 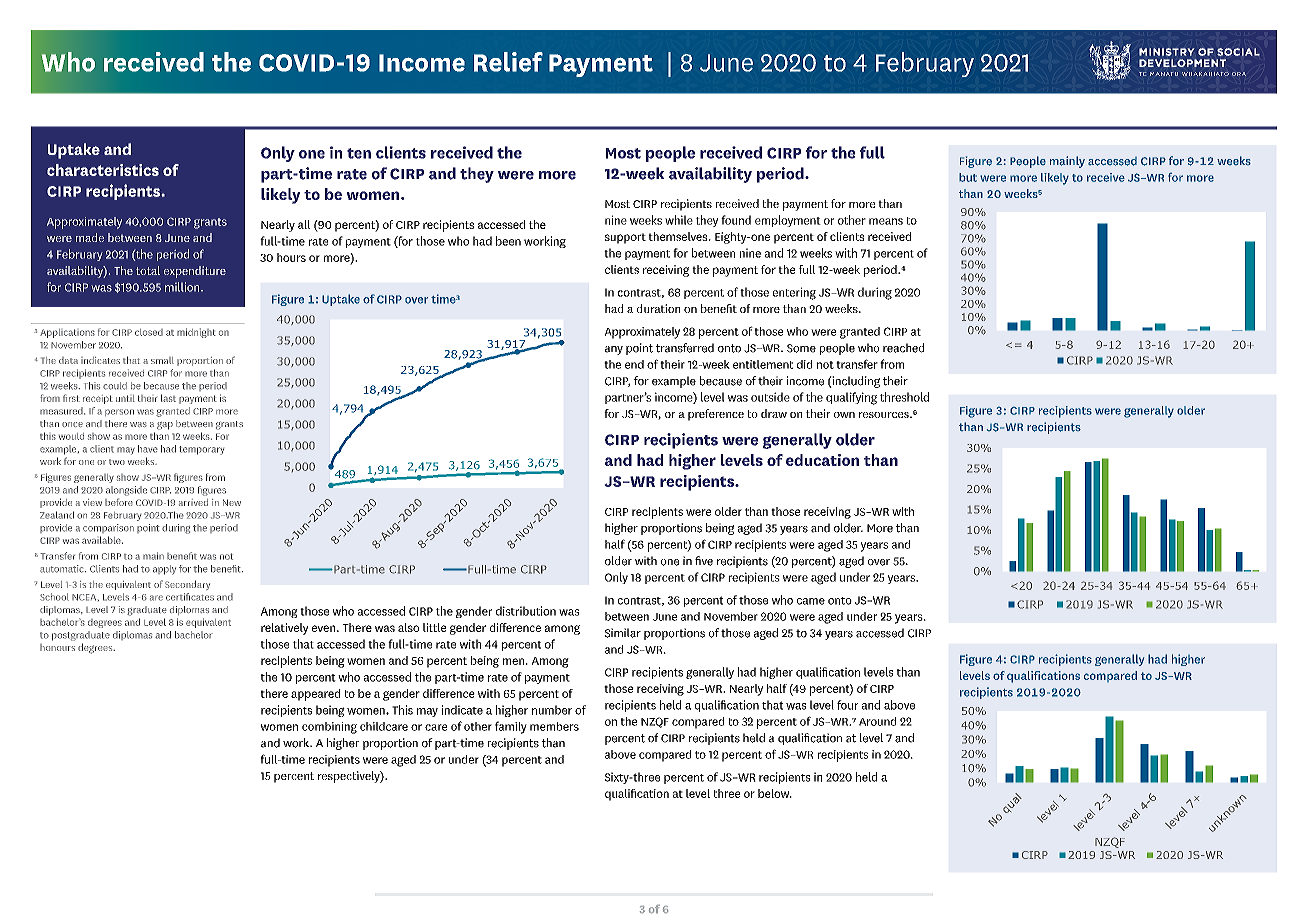 What do you see at coordinates (103, 170) in the document?
I see `characteristics` at bounding box center [103, 170].
